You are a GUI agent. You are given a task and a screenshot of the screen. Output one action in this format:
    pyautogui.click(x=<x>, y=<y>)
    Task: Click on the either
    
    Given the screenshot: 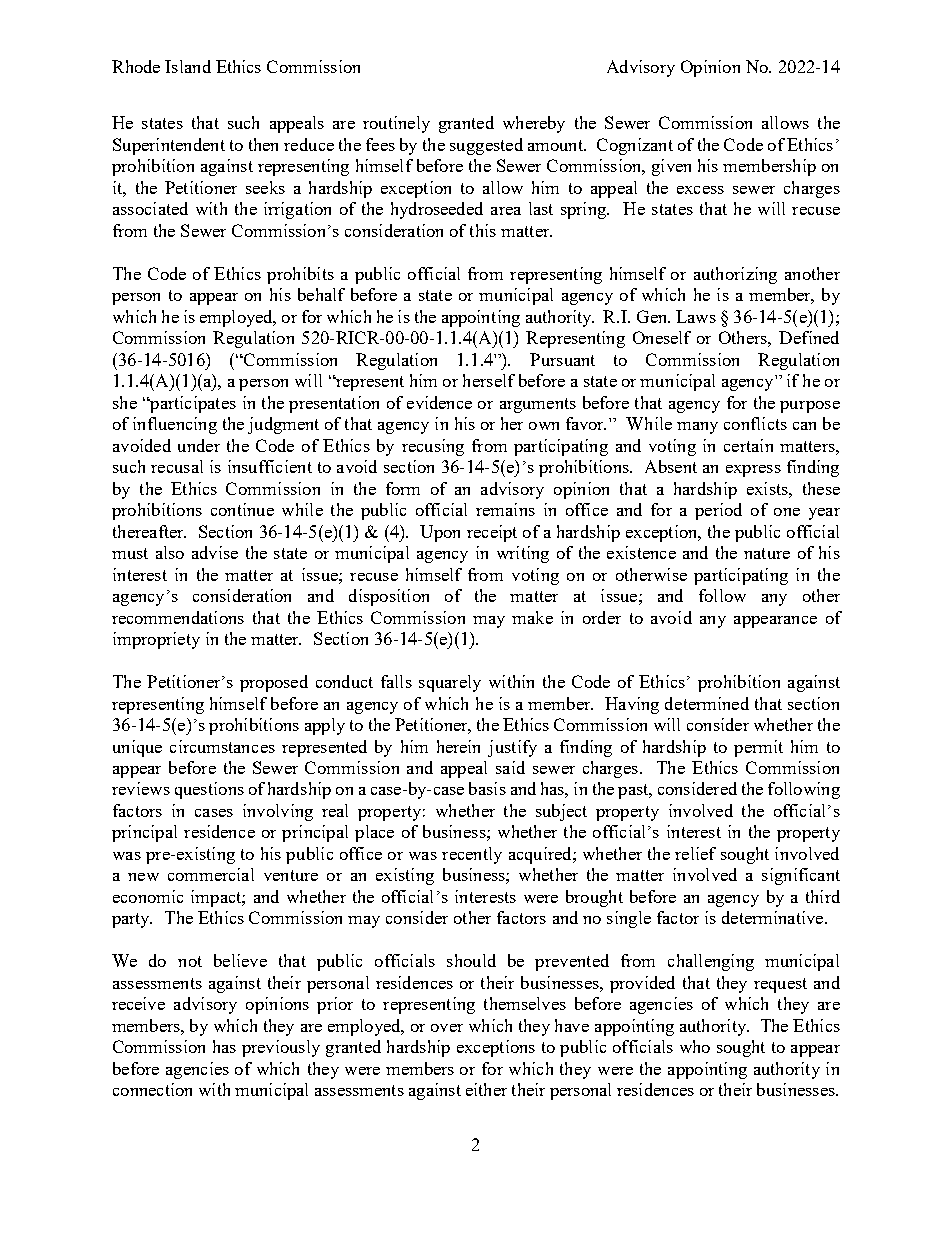 What is the action you would take?
    pyautogui.click(x=486, y=1089)
